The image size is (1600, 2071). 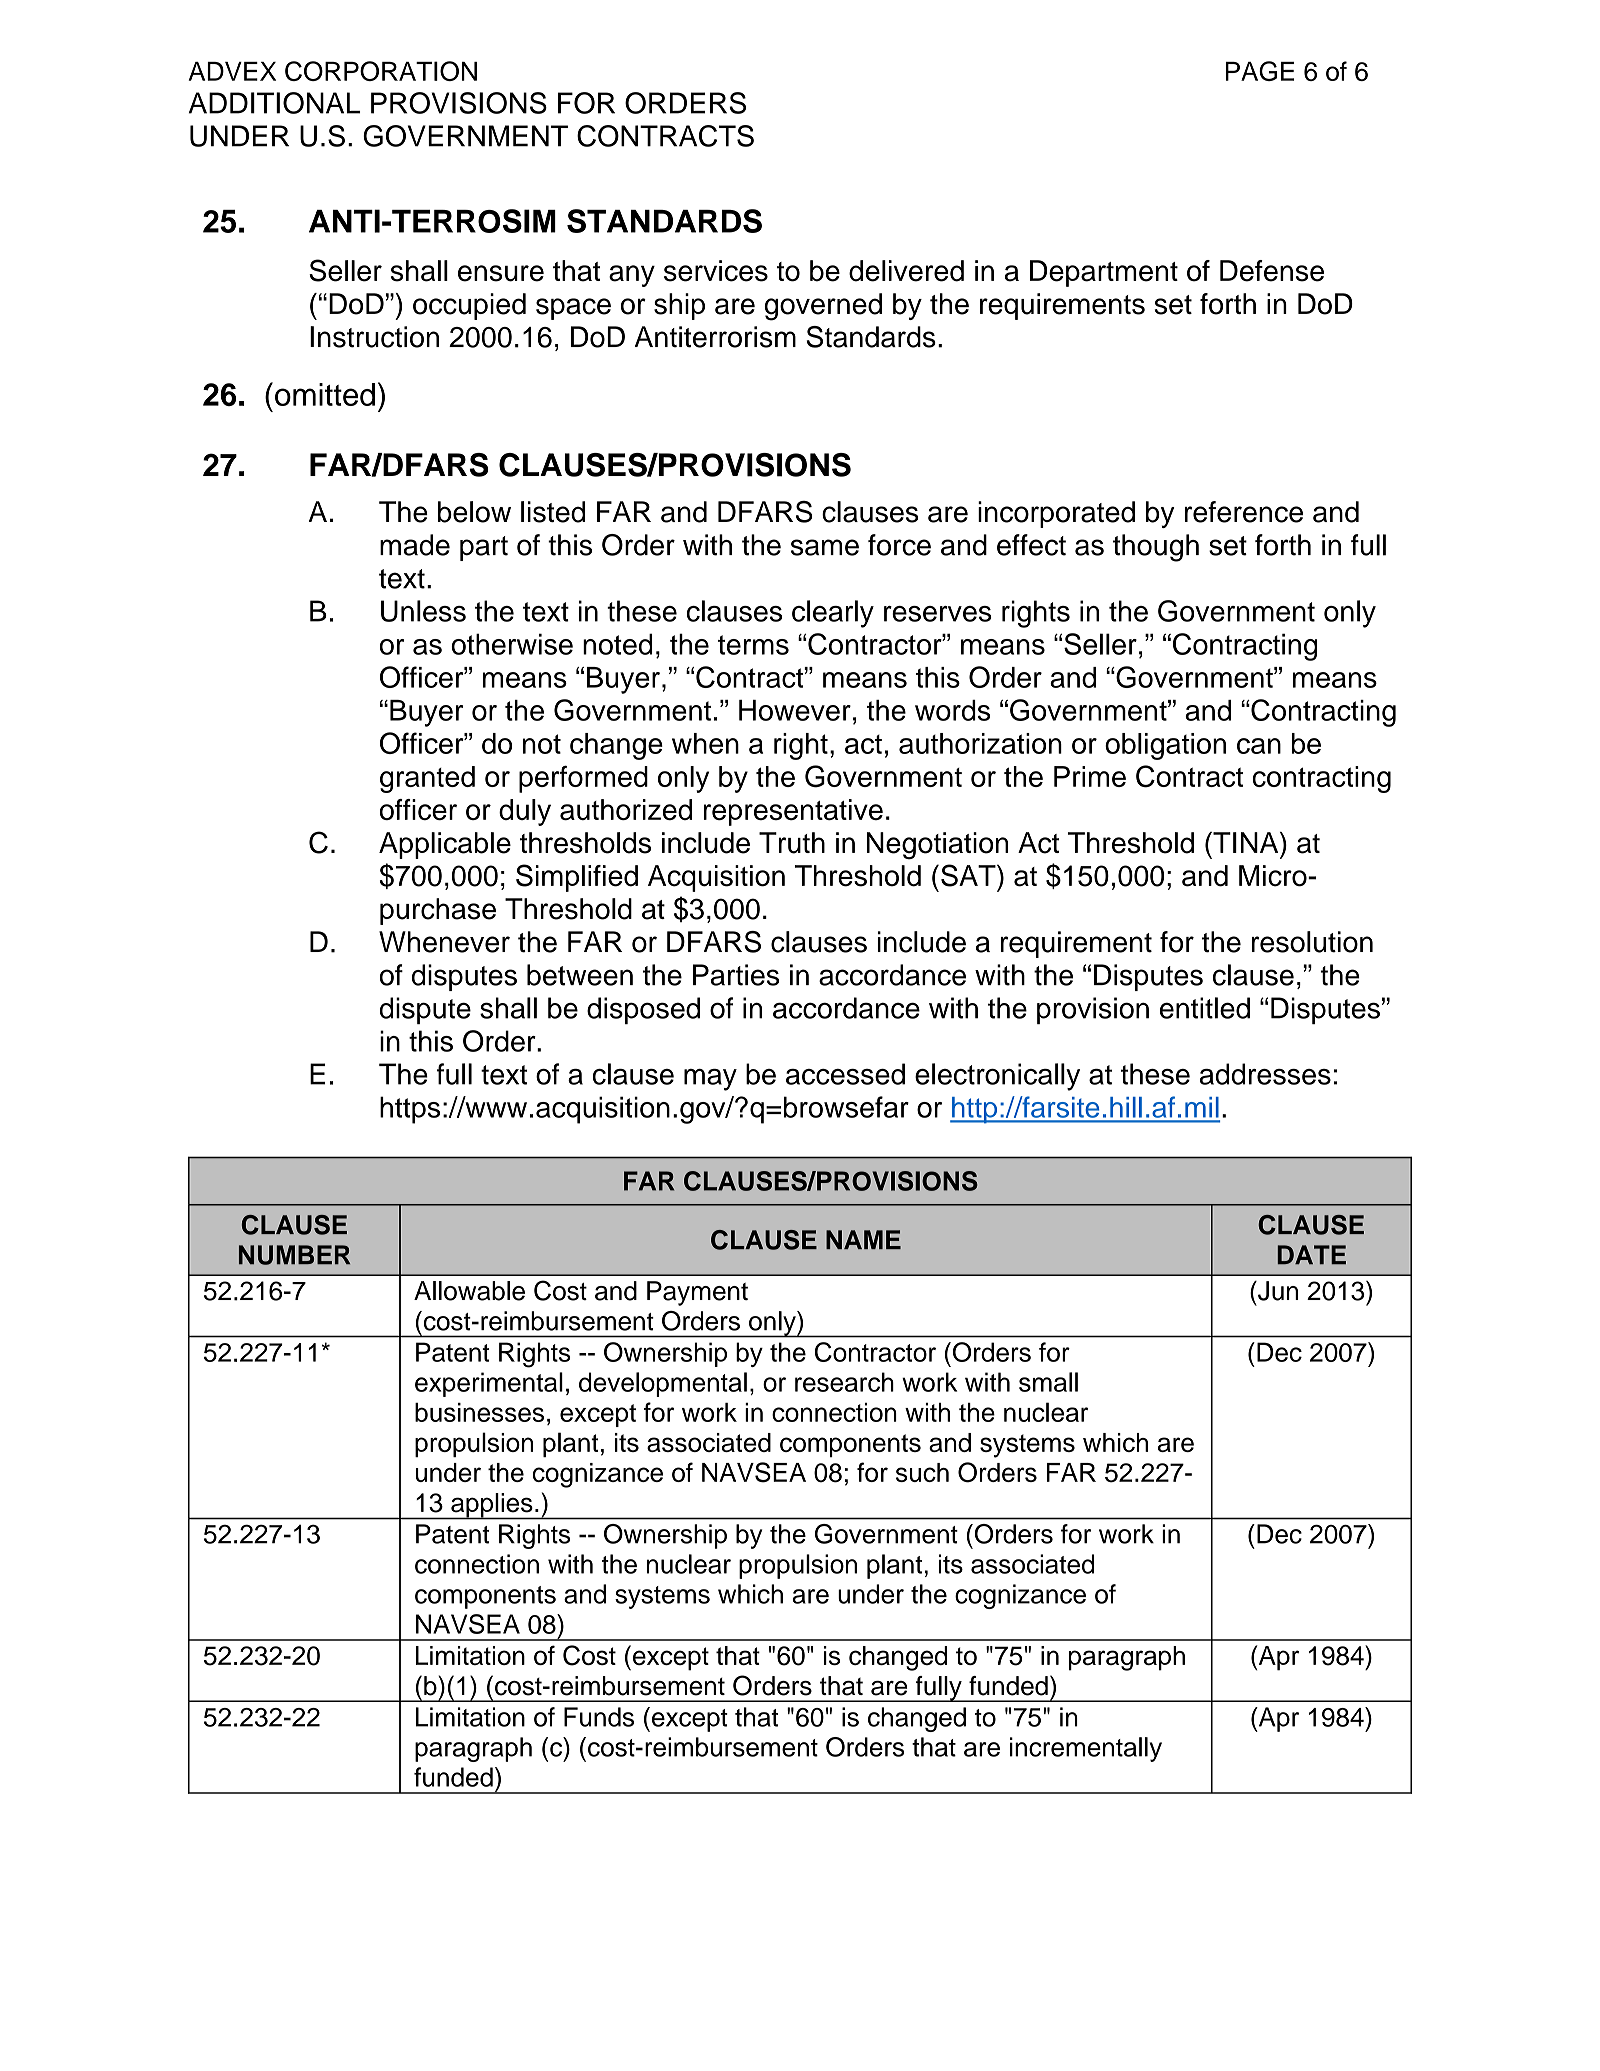 What do you see at coordinates (922, 1472) in the screenshot?
I see `such` at bounding box center [922, 1472].
